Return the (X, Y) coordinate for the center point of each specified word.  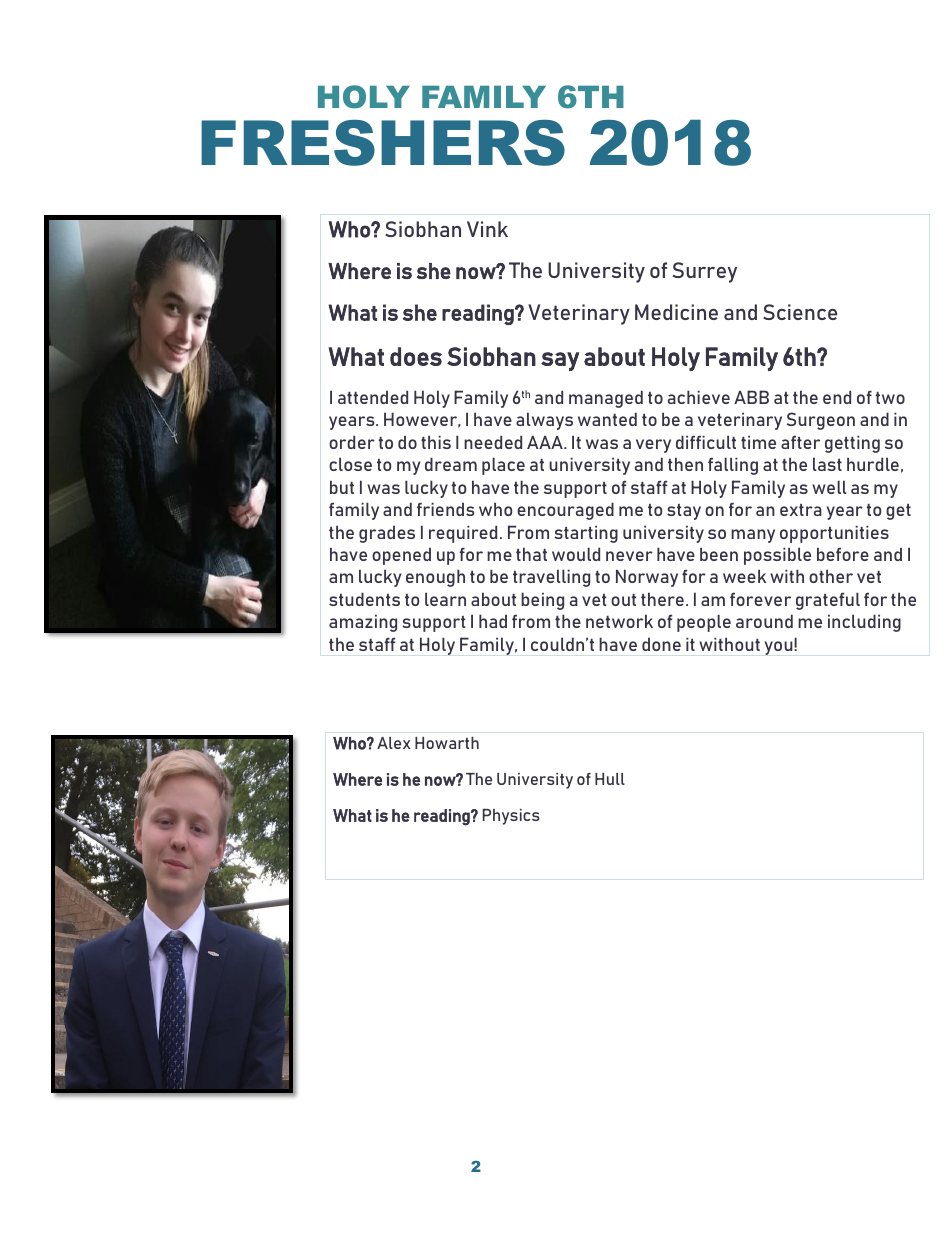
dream (451, 464)
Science (800, 312)
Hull (610, 779)
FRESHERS (383, 143)
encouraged (565, 511)
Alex (393, 743)
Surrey (705, 272)
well (829, 487)
